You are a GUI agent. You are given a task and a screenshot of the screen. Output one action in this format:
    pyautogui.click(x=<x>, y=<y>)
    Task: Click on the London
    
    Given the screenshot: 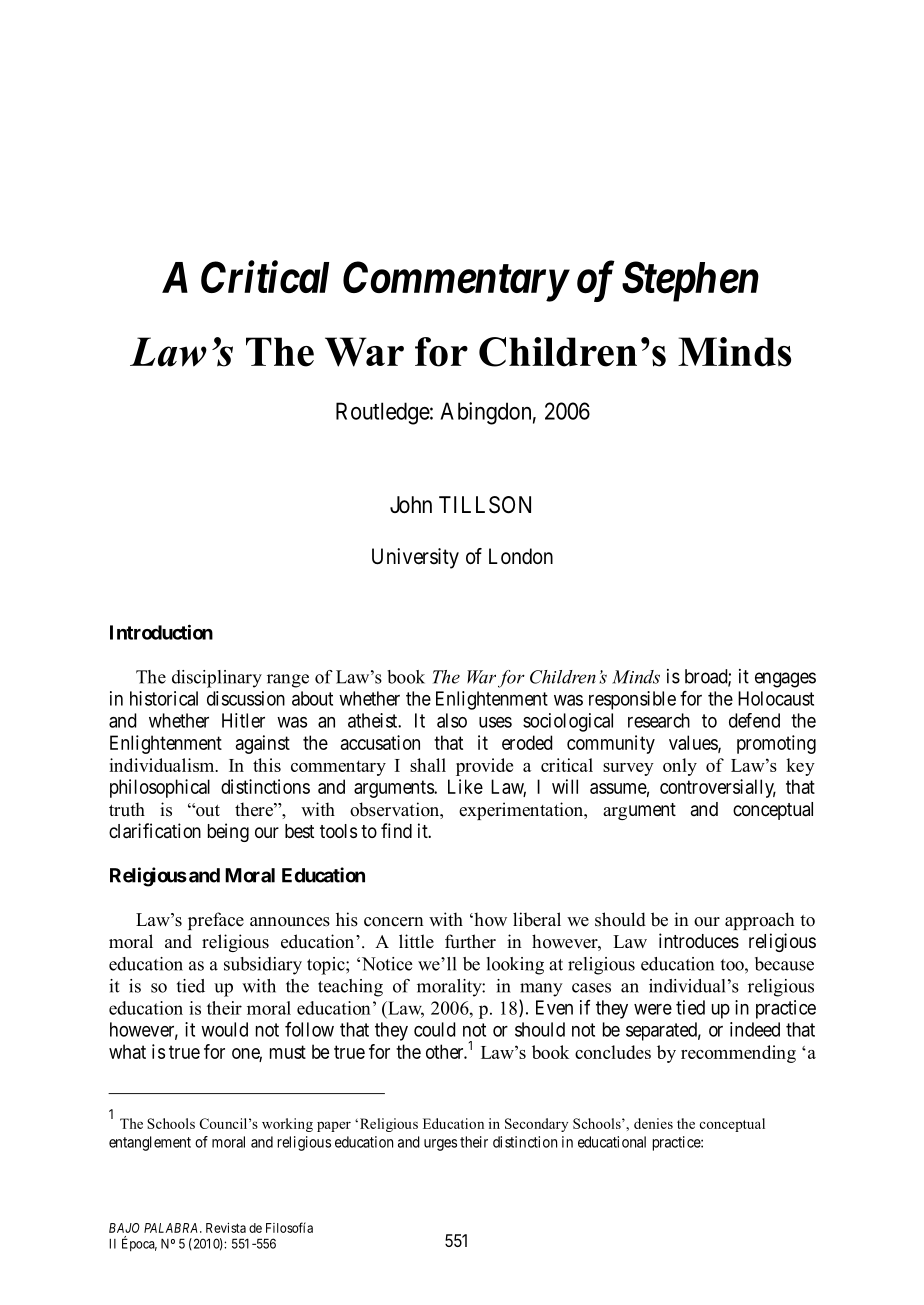 What is the action you would take?
    pyautogui.click(x=521, y=556)
